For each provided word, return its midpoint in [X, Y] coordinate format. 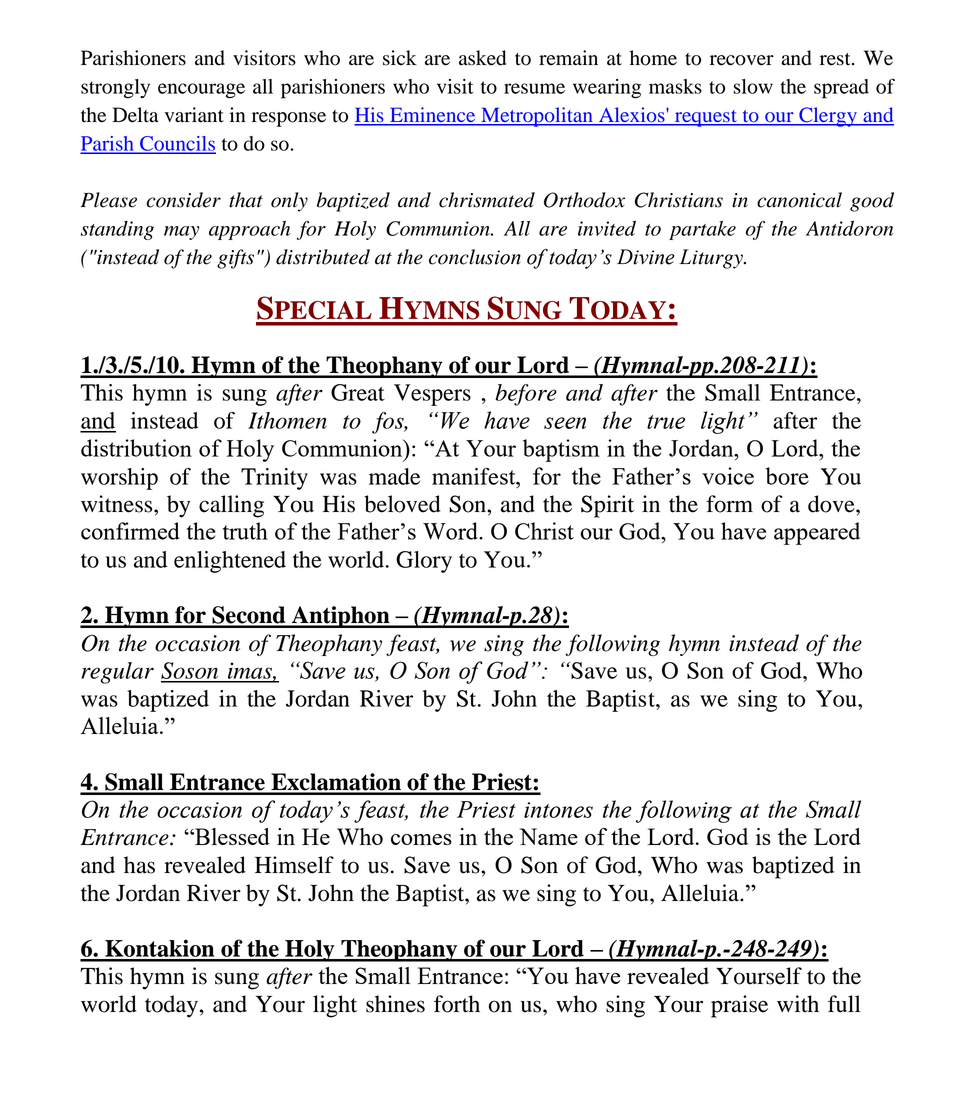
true [666, 422]
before [526, 395]
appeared [817, 533]
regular [117, 673]
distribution [136, 448]
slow [753, 86]
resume [534, 88]
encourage [201, 91]
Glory [424, 562]
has [139, 865]
